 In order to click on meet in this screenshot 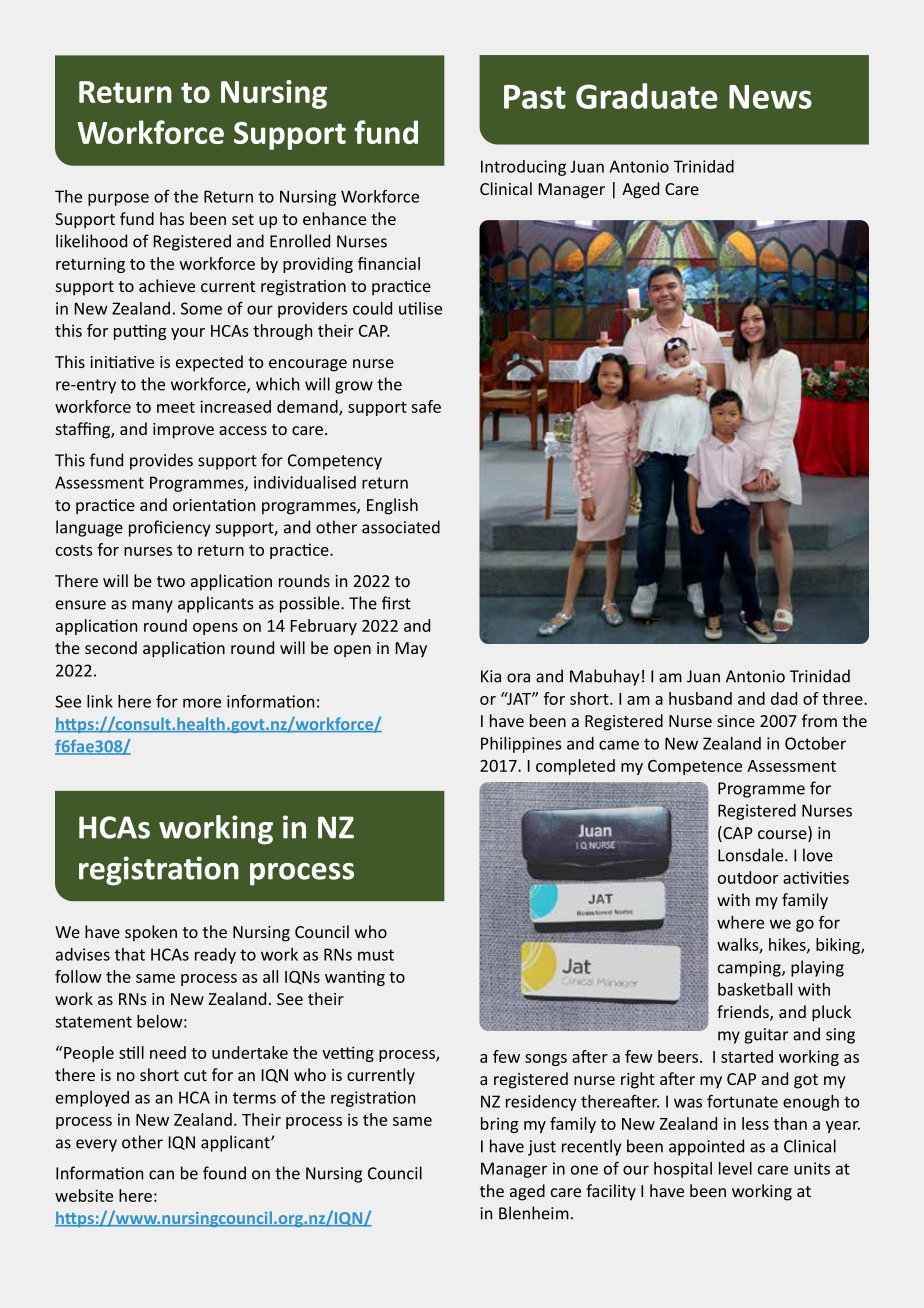, I will do `click(176, 407)`.
